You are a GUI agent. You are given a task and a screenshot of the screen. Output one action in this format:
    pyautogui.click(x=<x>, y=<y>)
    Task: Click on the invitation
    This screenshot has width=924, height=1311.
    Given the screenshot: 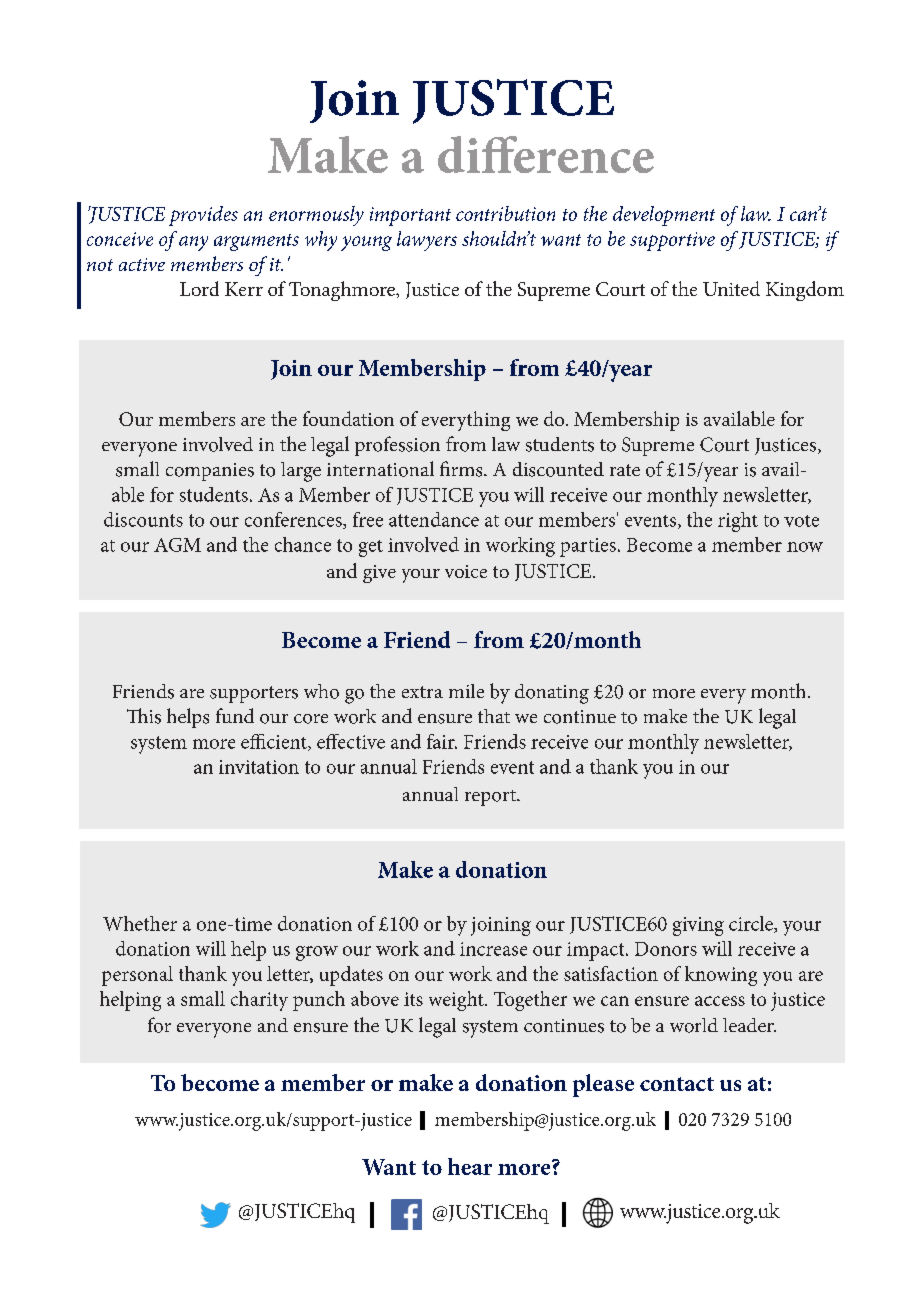 What is the action you would take?
    pyautogui.click(x=259, y=767)
